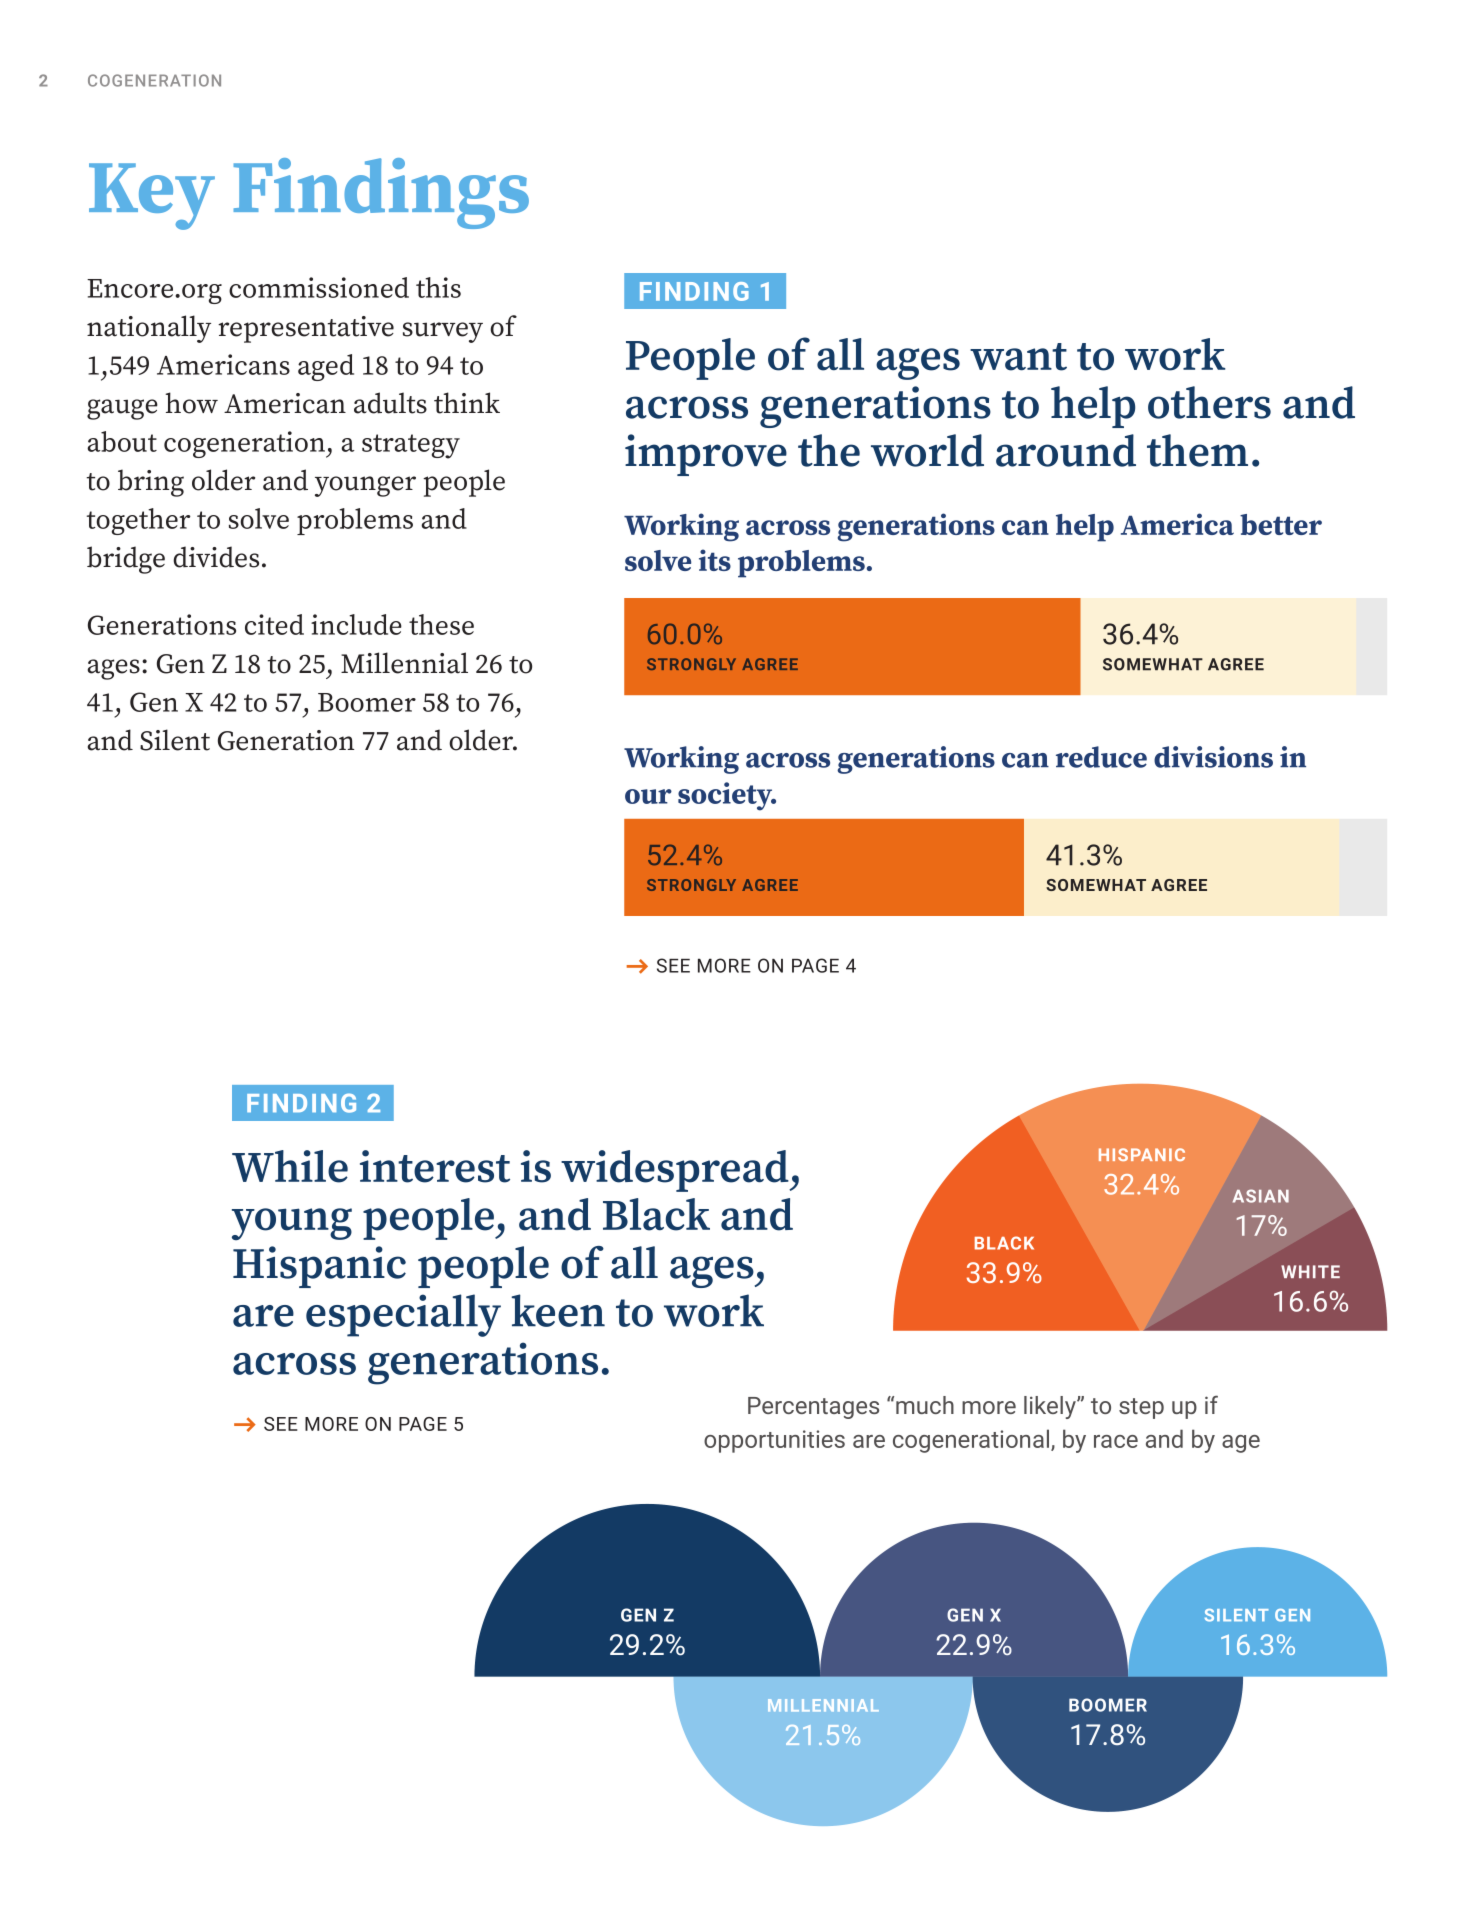 Image resolution: width=1474 pixels, height=1907 pixels. I want to click on divisions, so click(1213, 757).
